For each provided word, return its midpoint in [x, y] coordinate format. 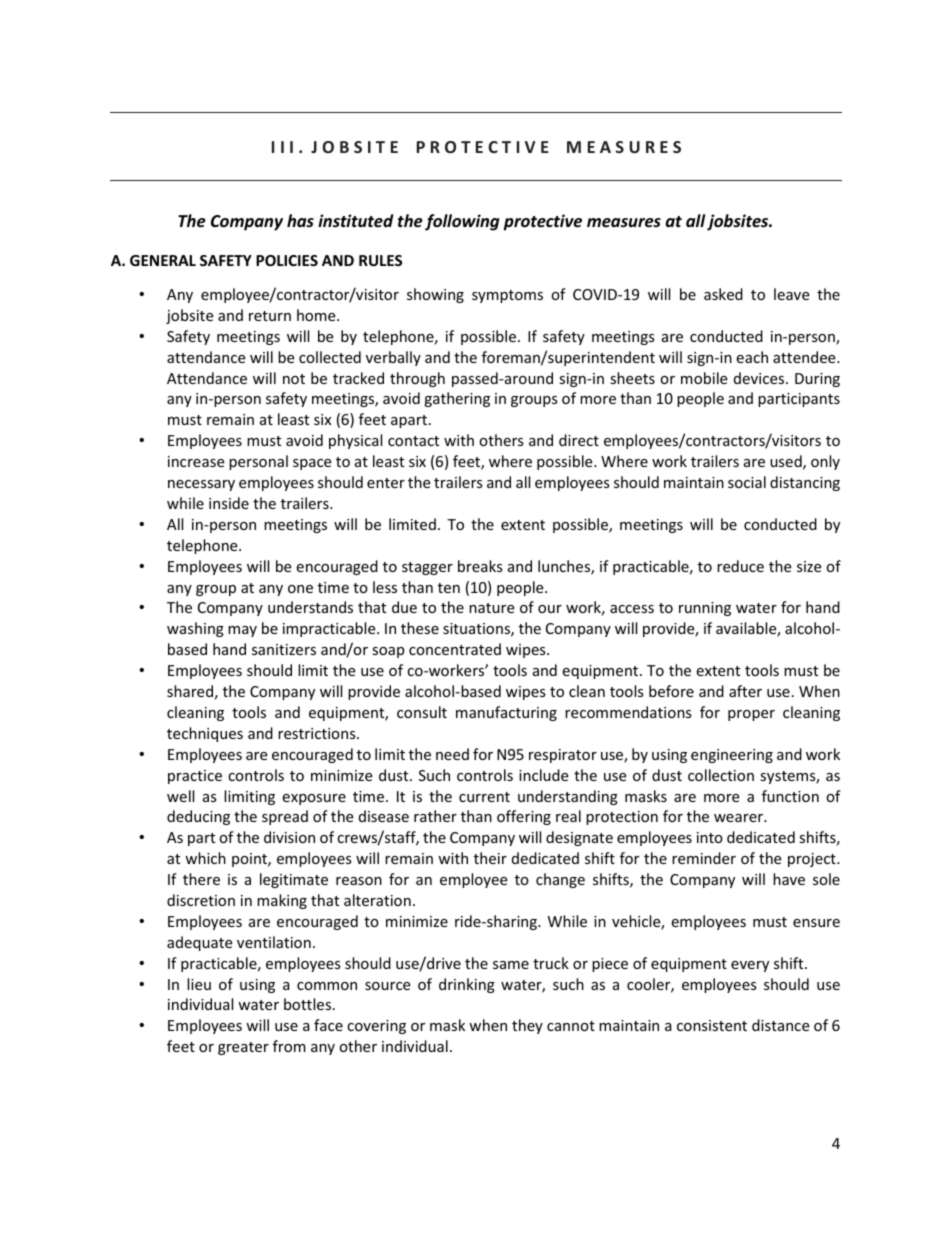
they [527, 1026]
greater [243, 1048]
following [462, 222]
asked [723, 294]
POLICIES [287, 260]
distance [780, 1025]
